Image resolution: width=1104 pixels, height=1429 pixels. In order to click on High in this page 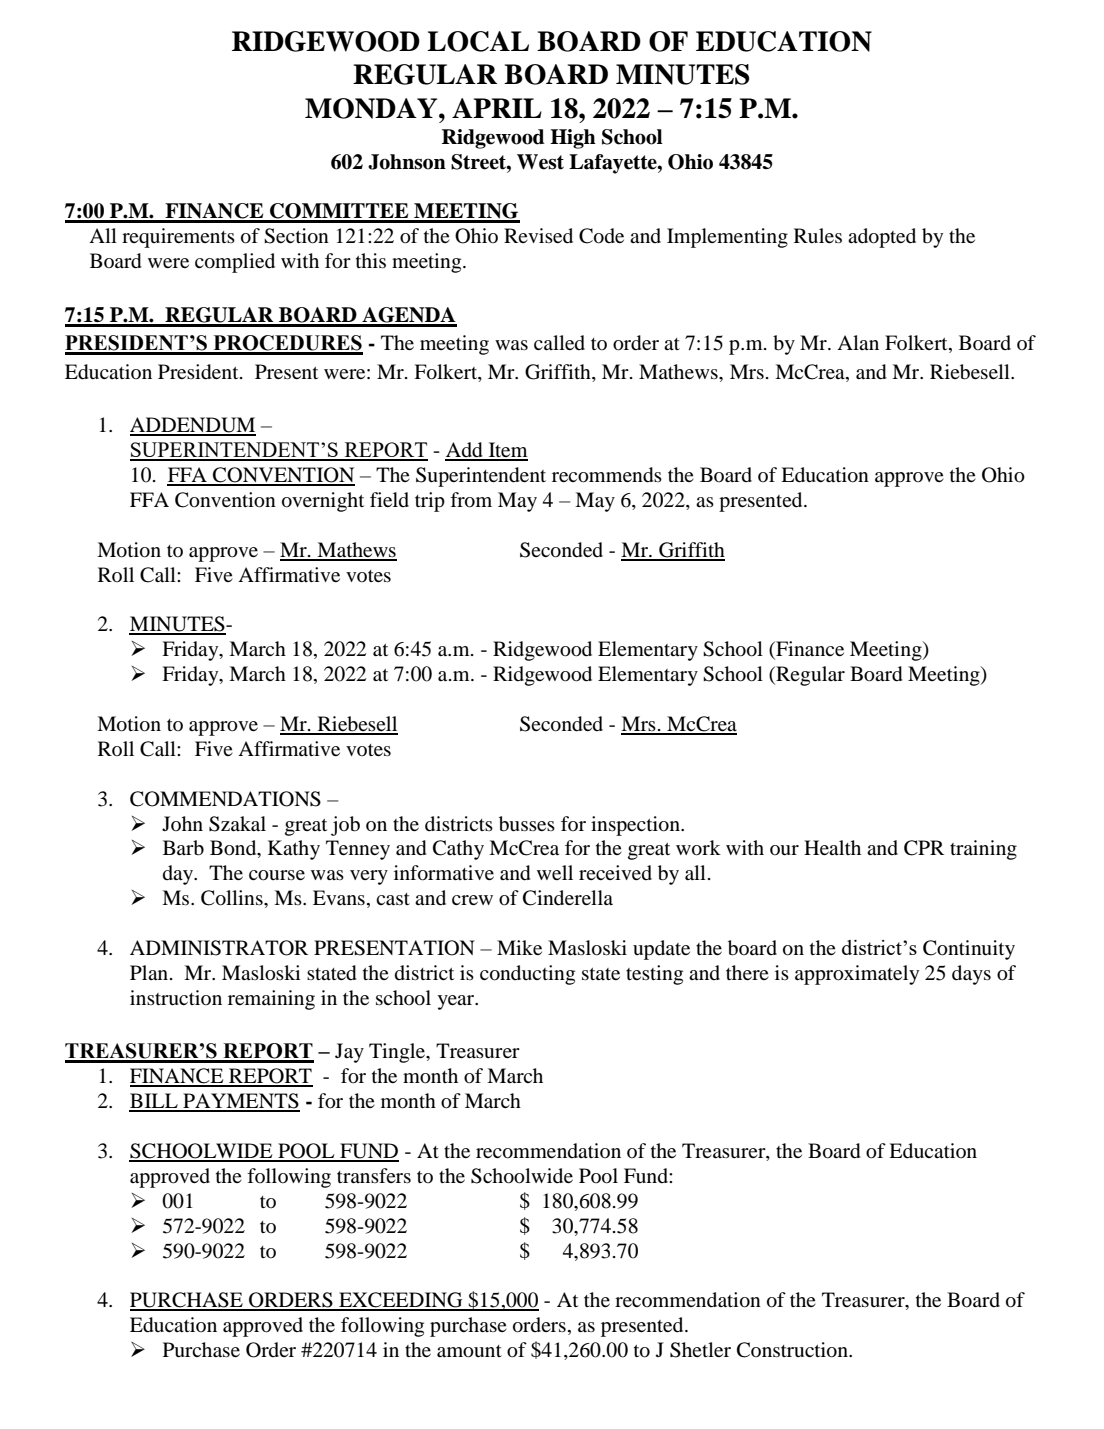, I will do `click(573, 139)`.
